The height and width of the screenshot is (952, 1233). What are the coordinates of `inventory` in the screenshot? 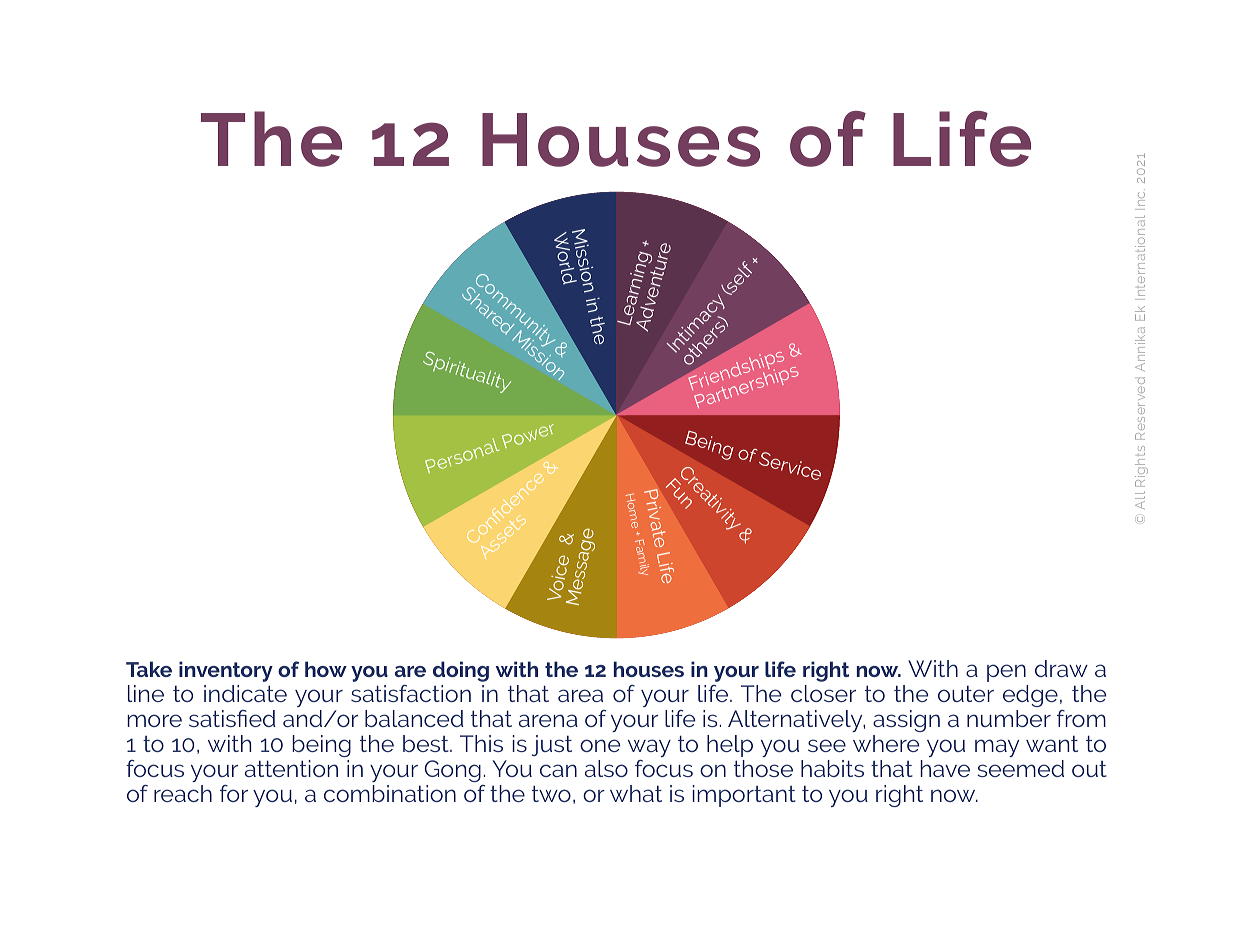 It's located at (226, 671).
